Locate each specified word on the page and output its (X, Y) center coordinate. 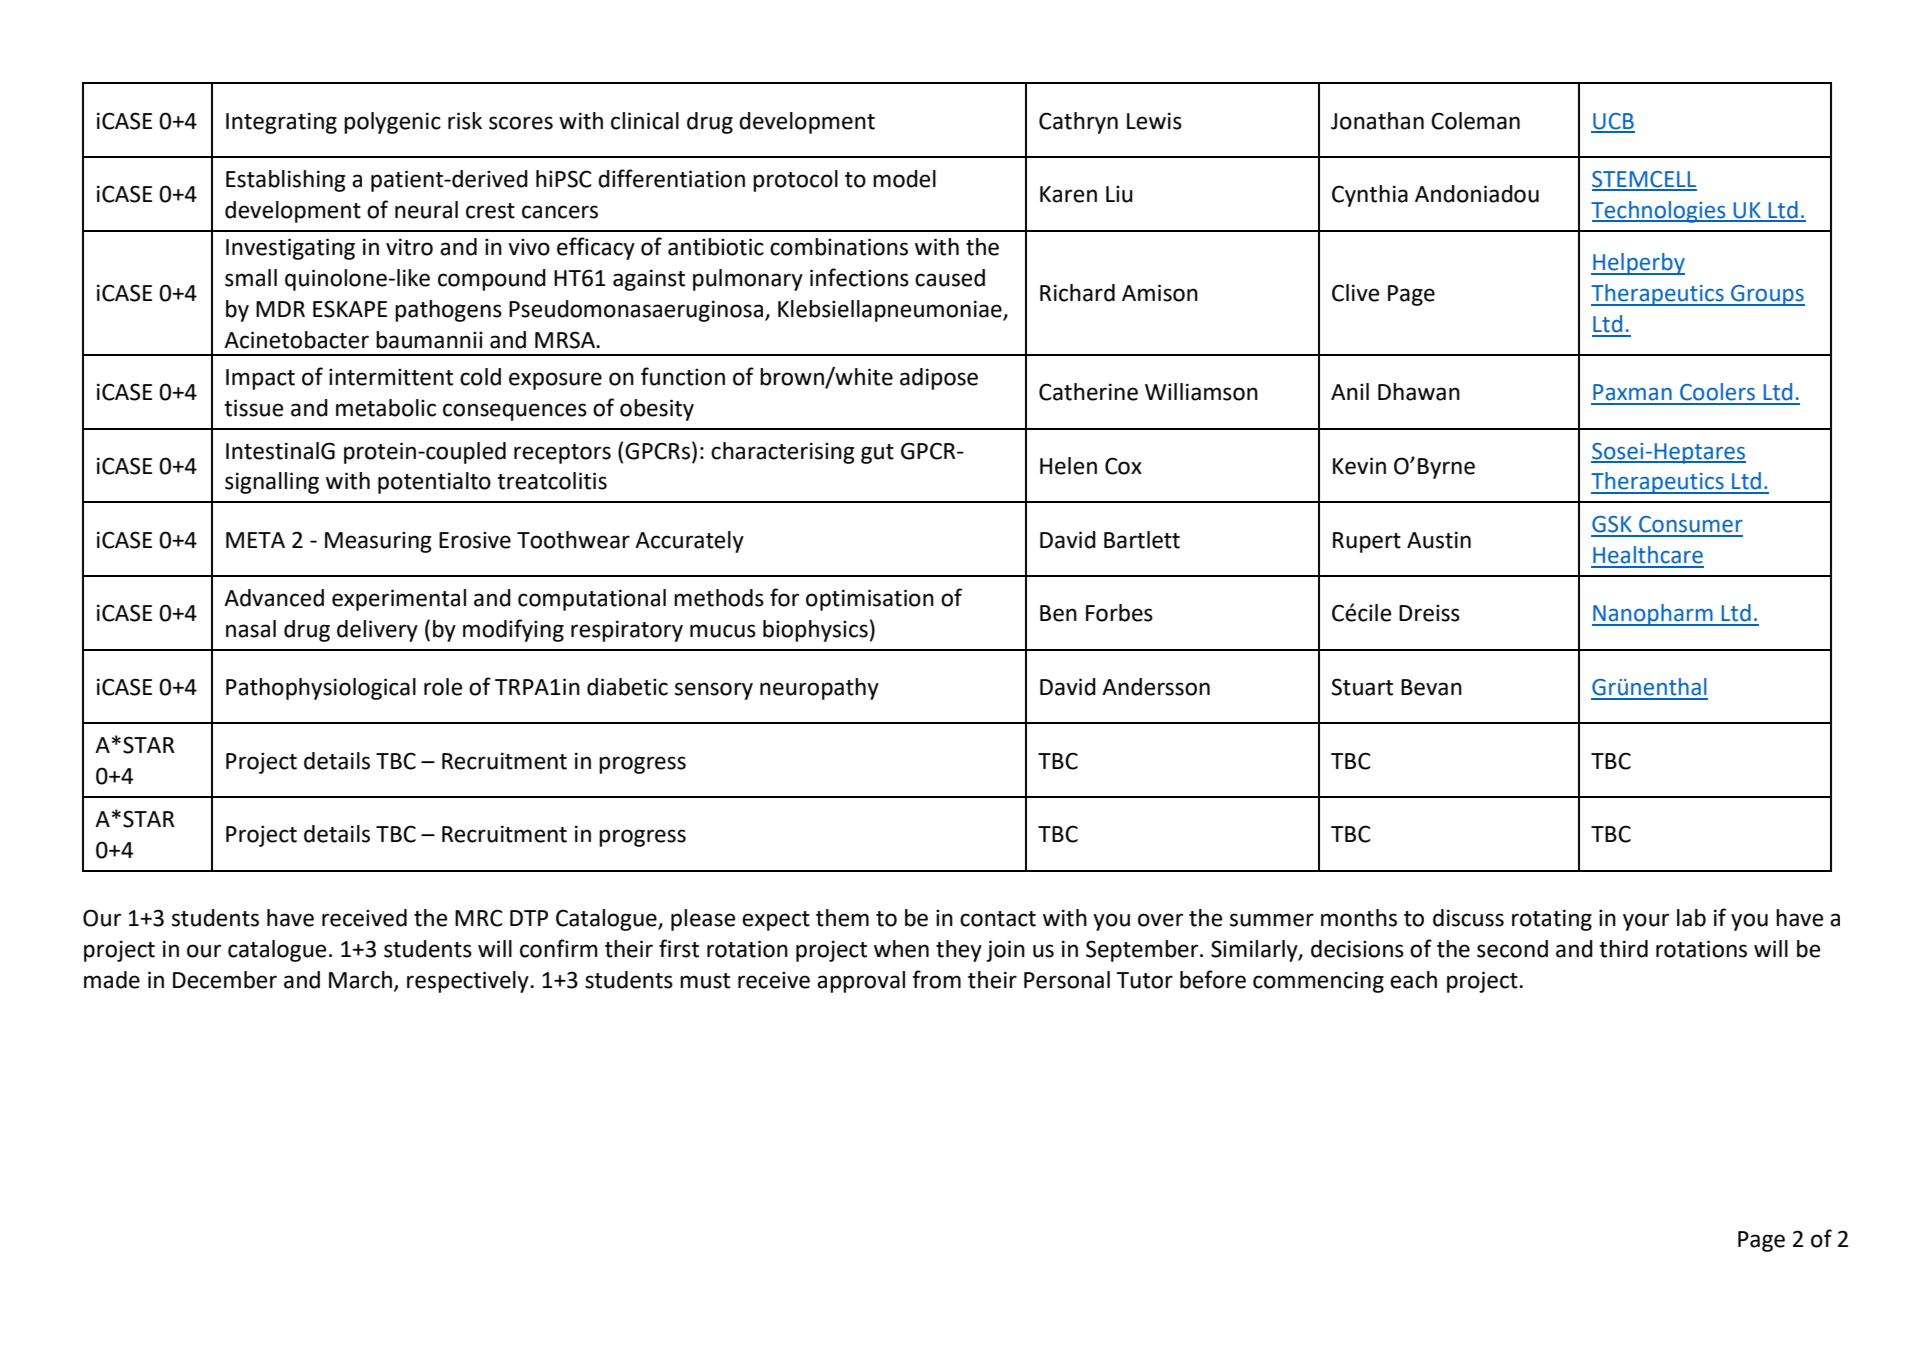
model (904, 179)
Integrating (281, 123)
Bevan (1431, 687)
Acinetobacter (296, 340)
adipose (939, 379)
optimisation (870, 600)
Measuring (378, 542)
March (360, 980)
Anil (1350, 391)
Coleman (1475, 121)
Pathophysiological (321, 689)
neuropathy (819, 689)
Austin (1439, 540)
